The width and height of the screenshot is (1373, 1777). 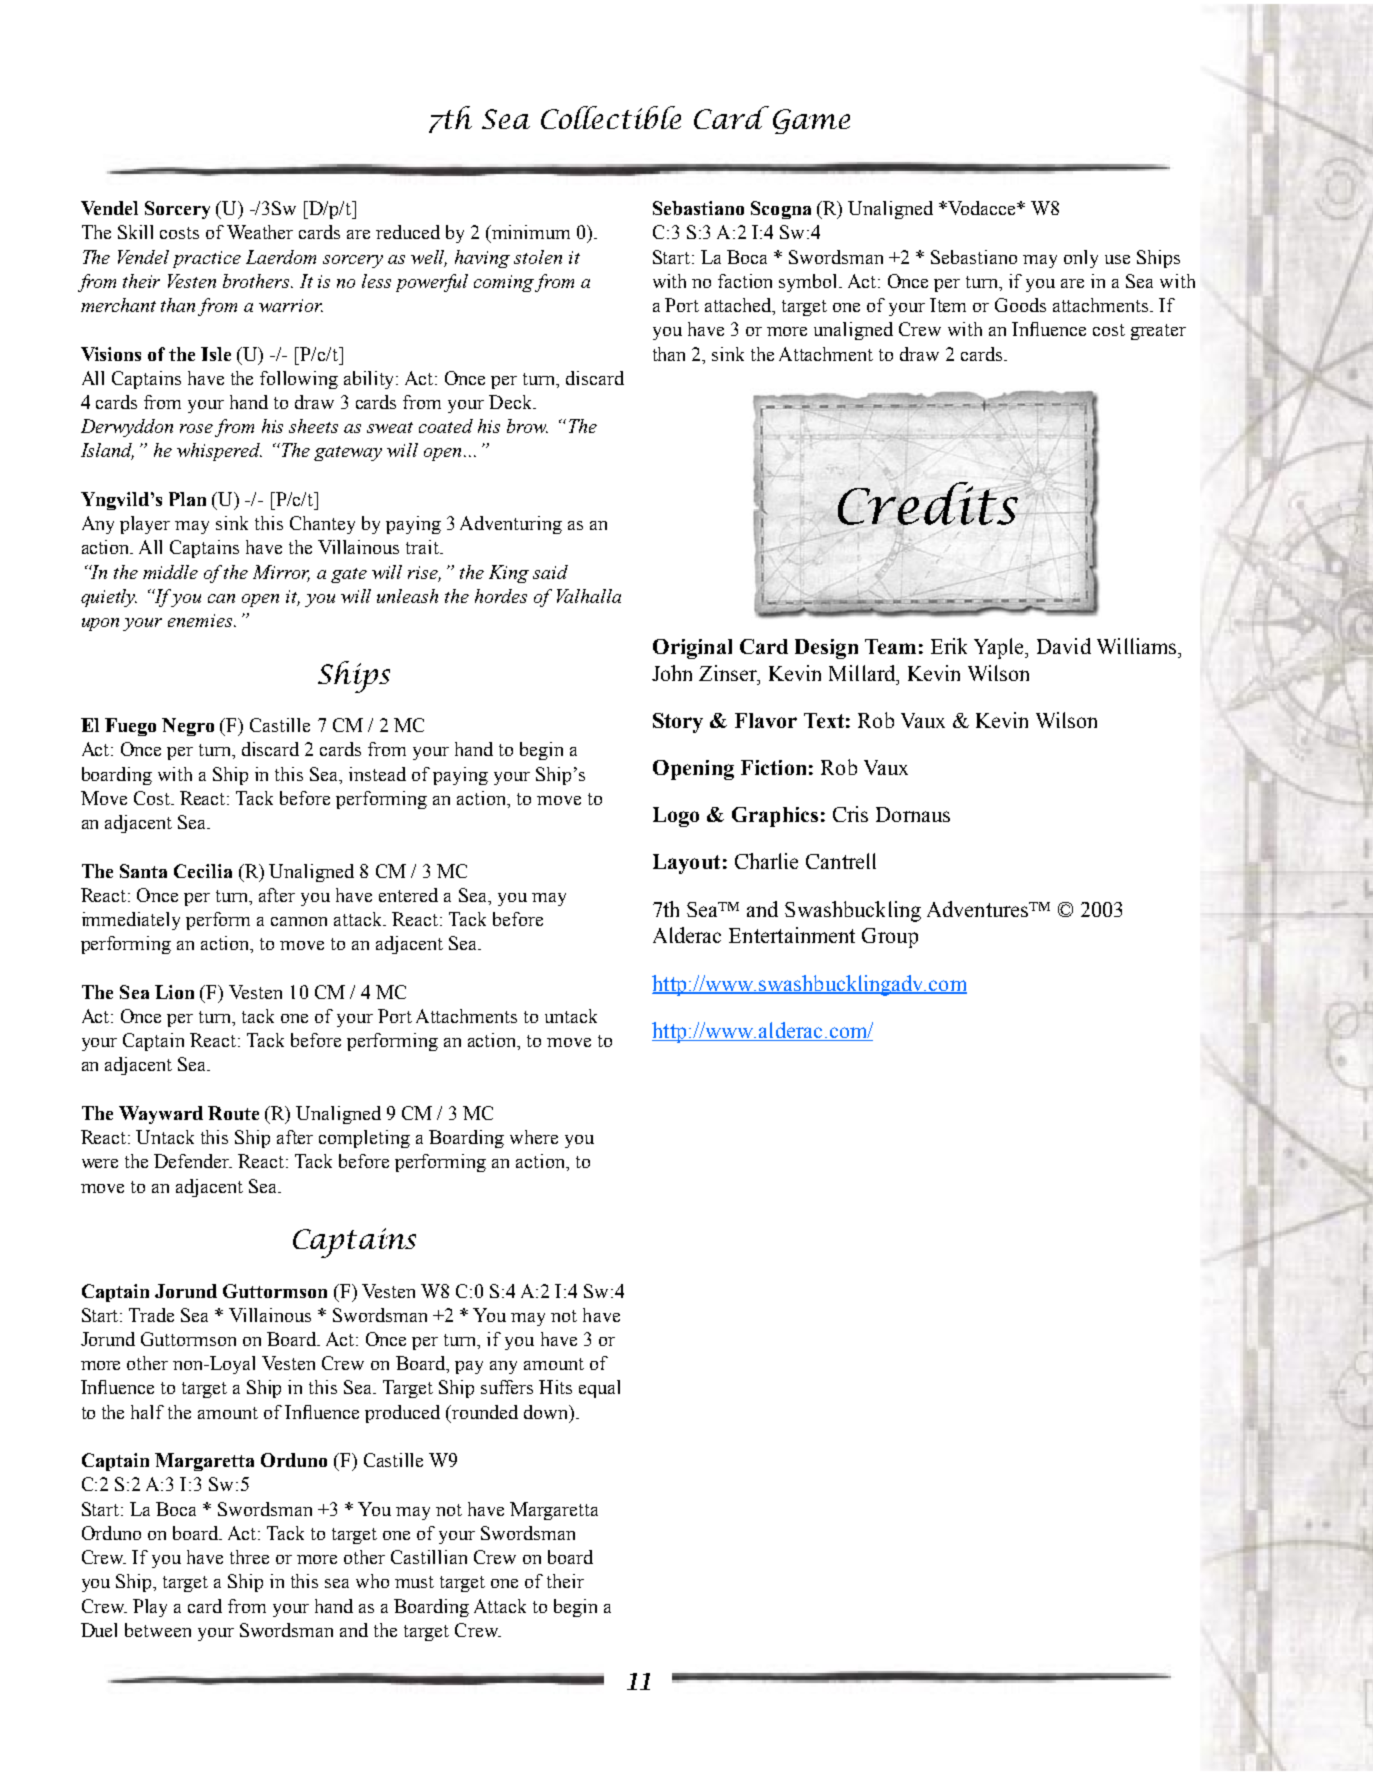 I want to click on only, so click(x=1081, y=259).
